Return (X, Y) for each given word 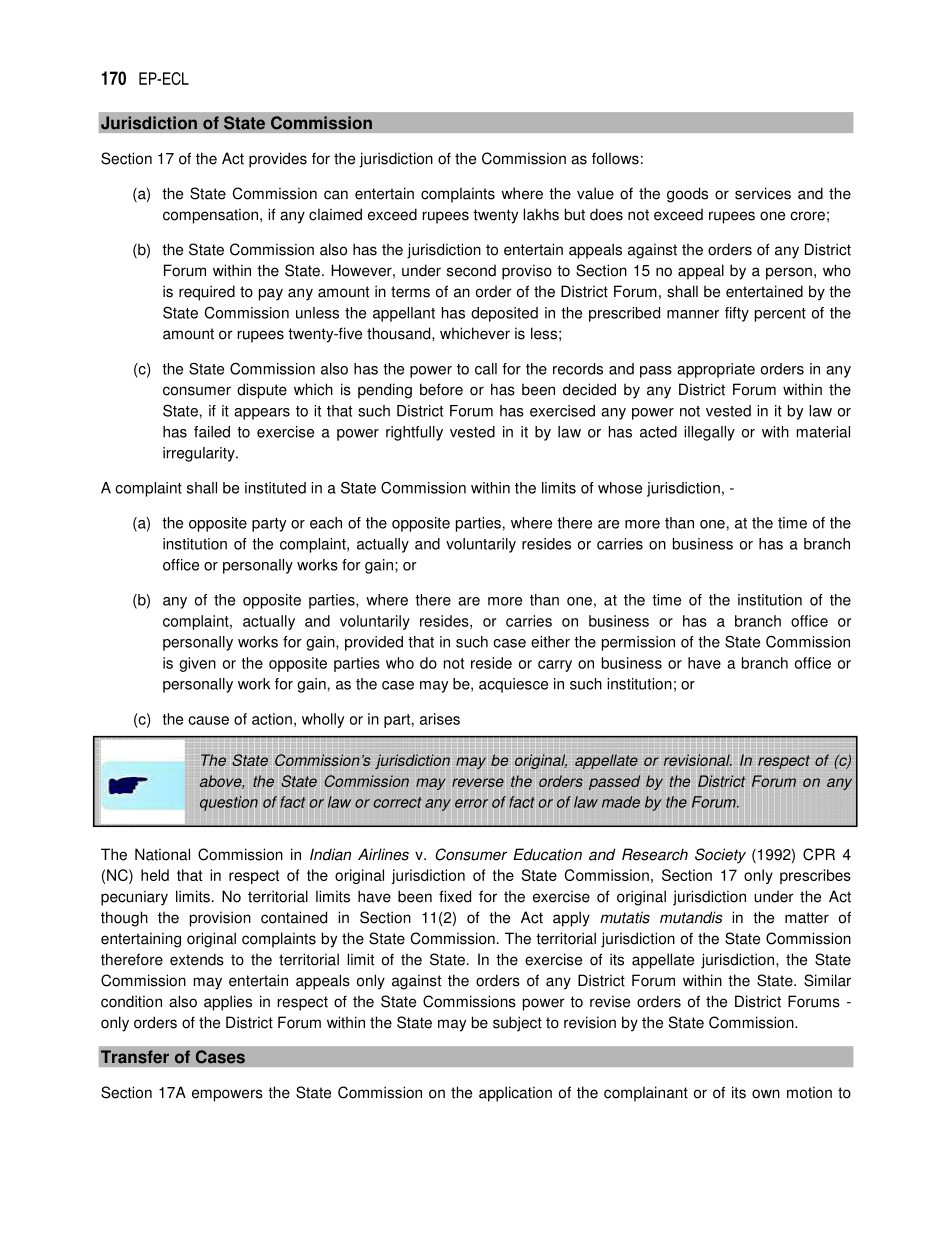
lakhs (541, 214)
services (763, 193)
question (229, 803)
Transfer (135, 1057)
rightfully (414, 433)
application (515, 1094)
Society (720, 856)
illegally (709, 433)
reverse (478, 782)
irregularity (200, 454)
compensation (212, 216)
